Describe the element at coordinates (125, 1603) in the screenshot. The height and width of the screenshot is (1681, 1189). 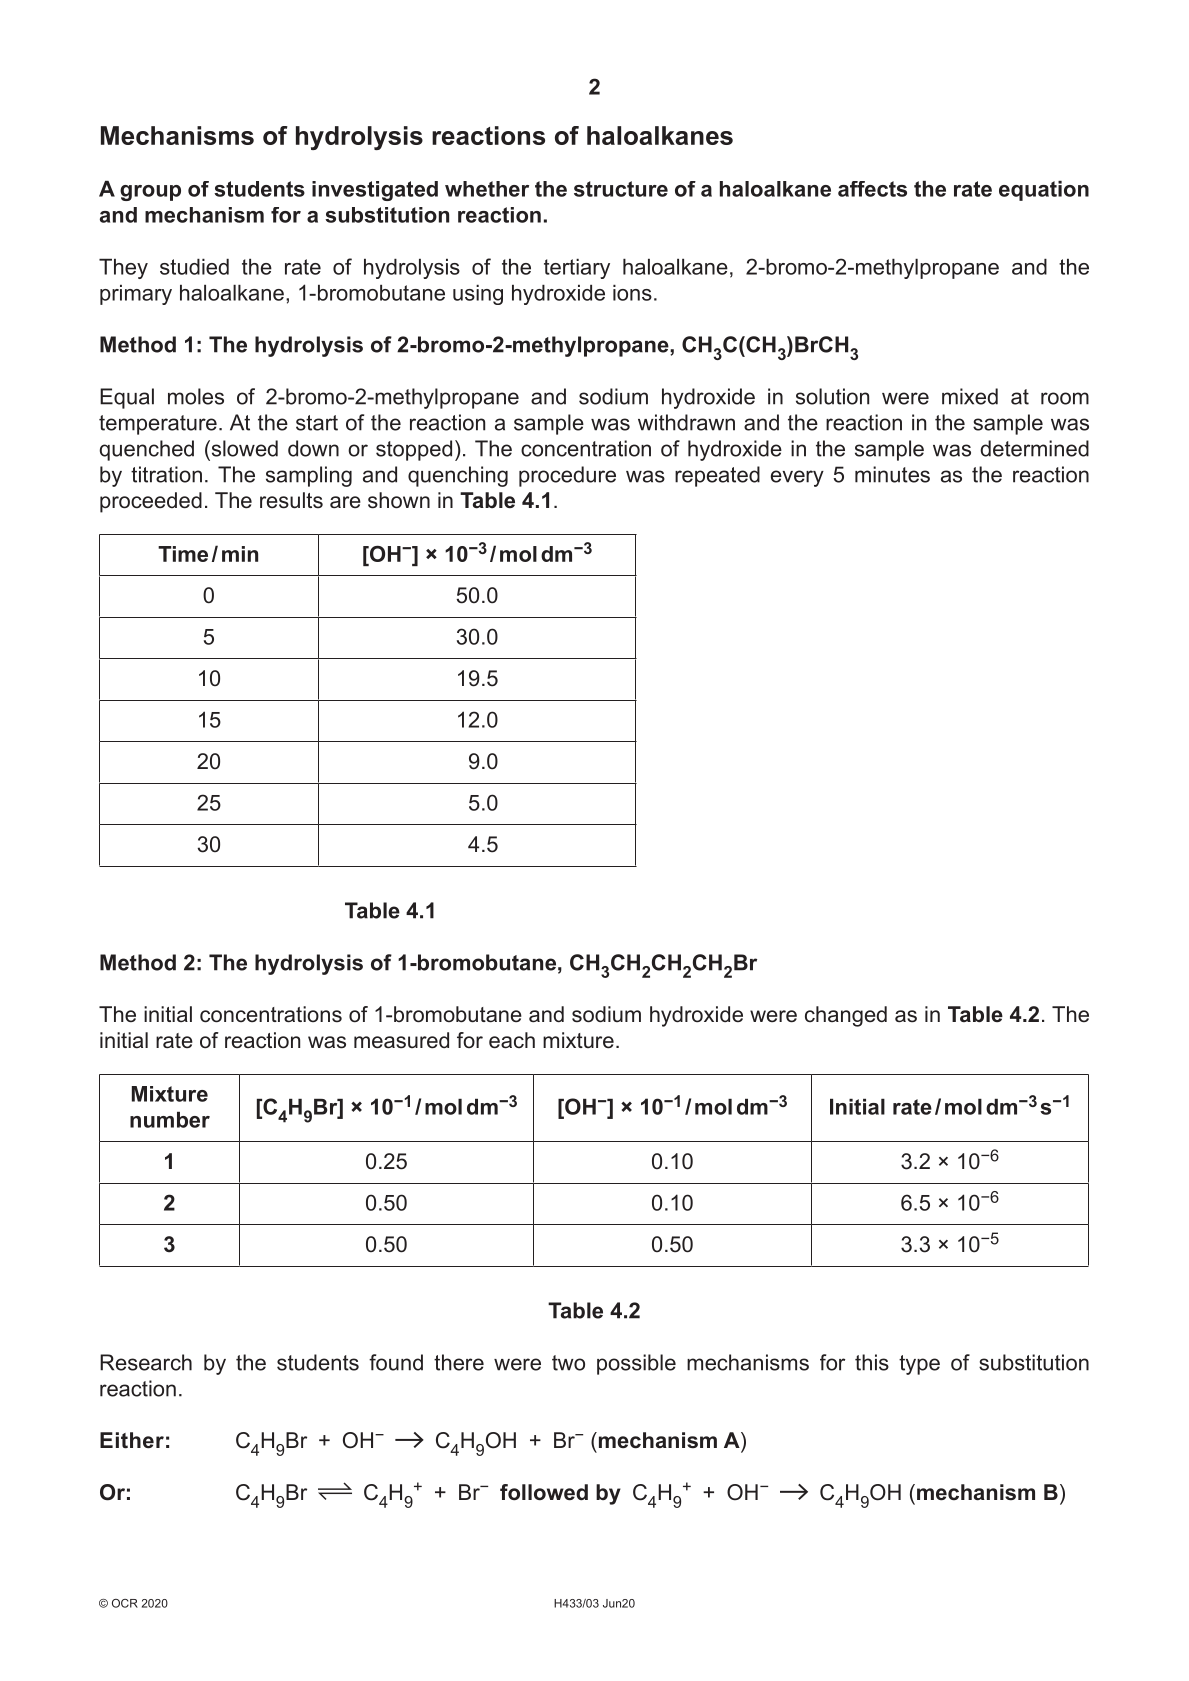
I see `OCR` at that location.
